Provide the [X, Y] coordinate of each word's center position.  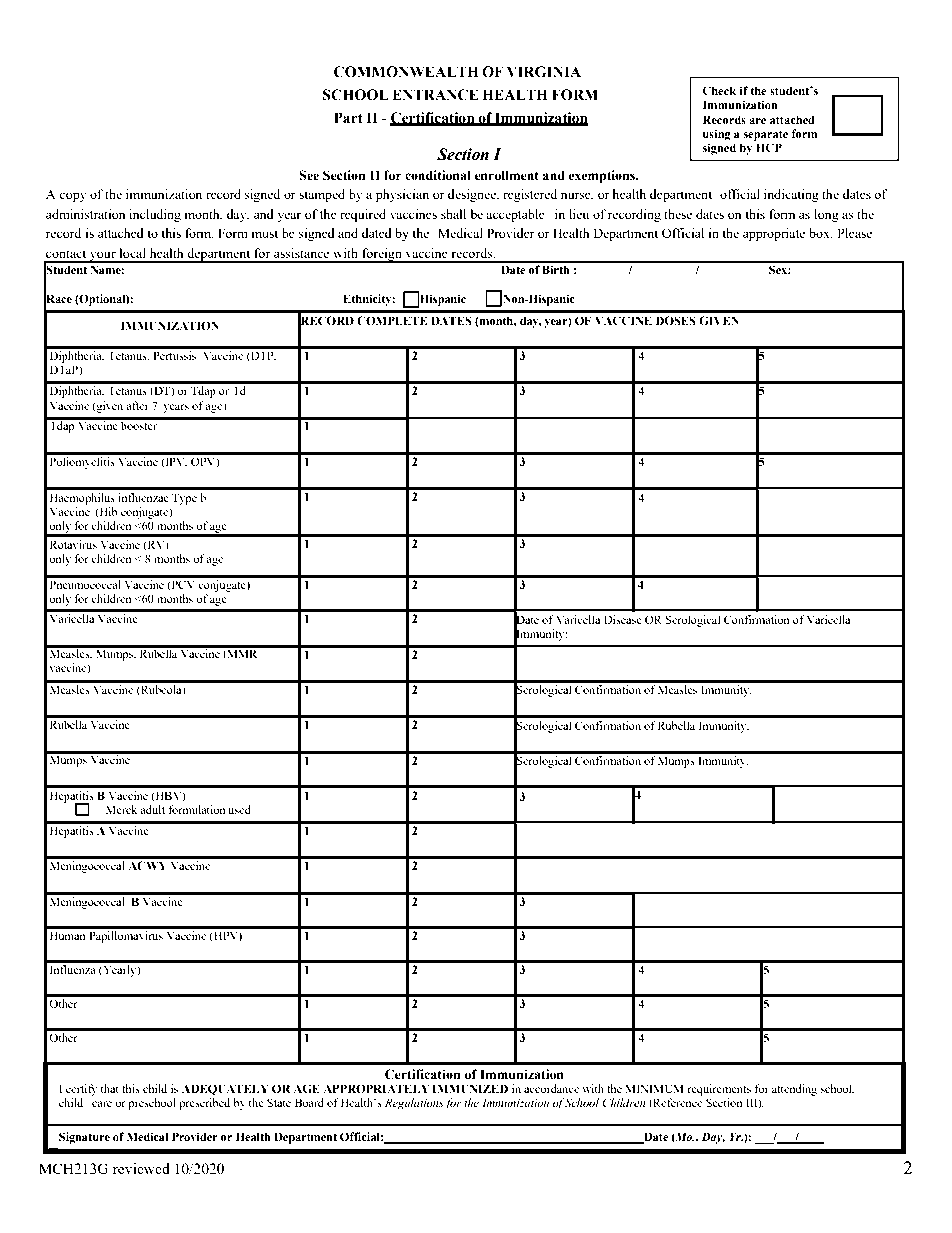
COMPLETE [392, 320]
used [239, 809]
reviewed [141, 1168]
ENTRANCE [435, 95]
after [137, 405]
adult [152, 809]
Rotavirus [73, 544]
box [820, 233]
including [155, 215]
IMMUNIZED [470, 1089]
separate [765, 135]
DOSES [676, 320]
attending [794, 1090]
